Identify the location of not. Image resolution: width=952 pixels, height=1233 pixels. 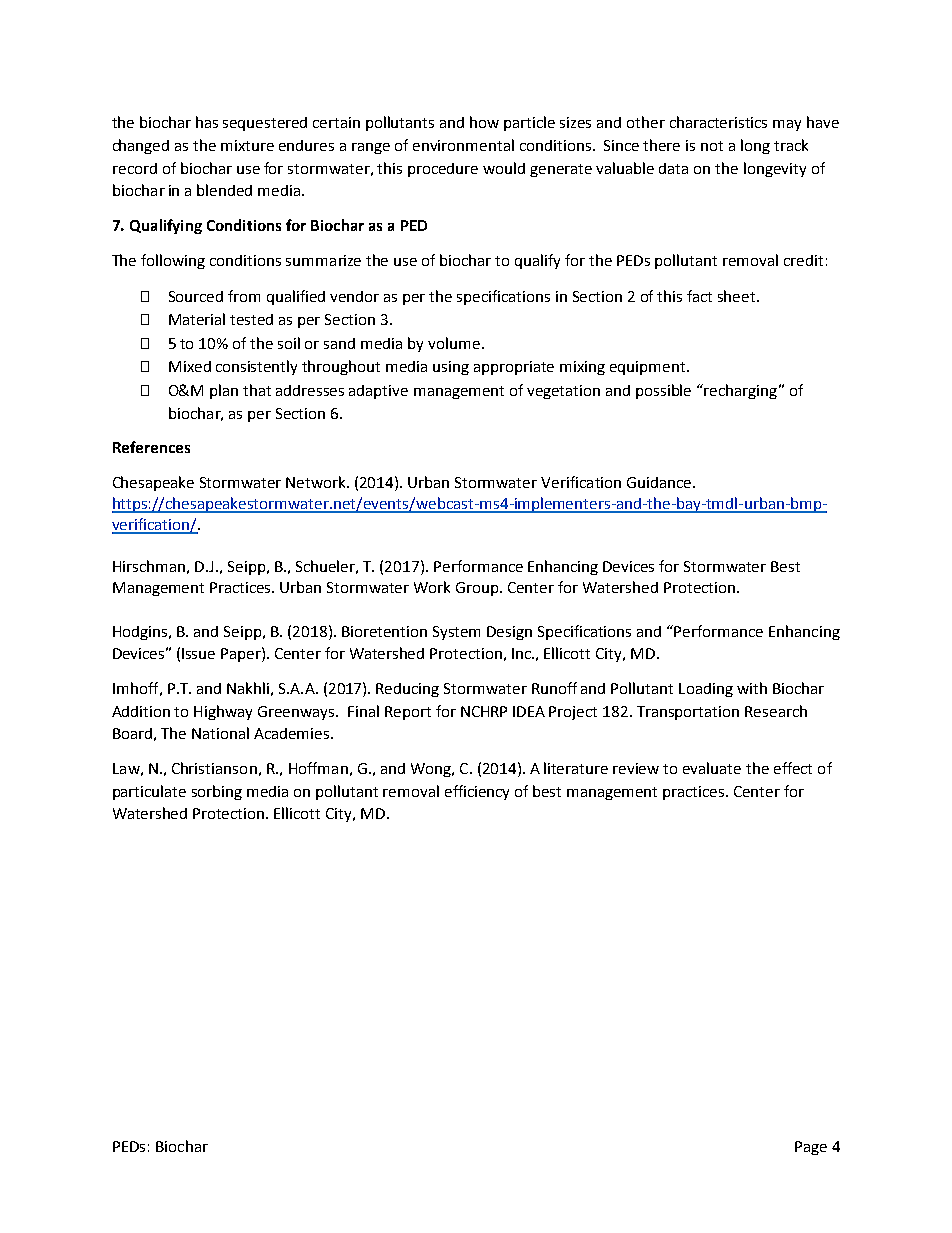
(712, 146).
